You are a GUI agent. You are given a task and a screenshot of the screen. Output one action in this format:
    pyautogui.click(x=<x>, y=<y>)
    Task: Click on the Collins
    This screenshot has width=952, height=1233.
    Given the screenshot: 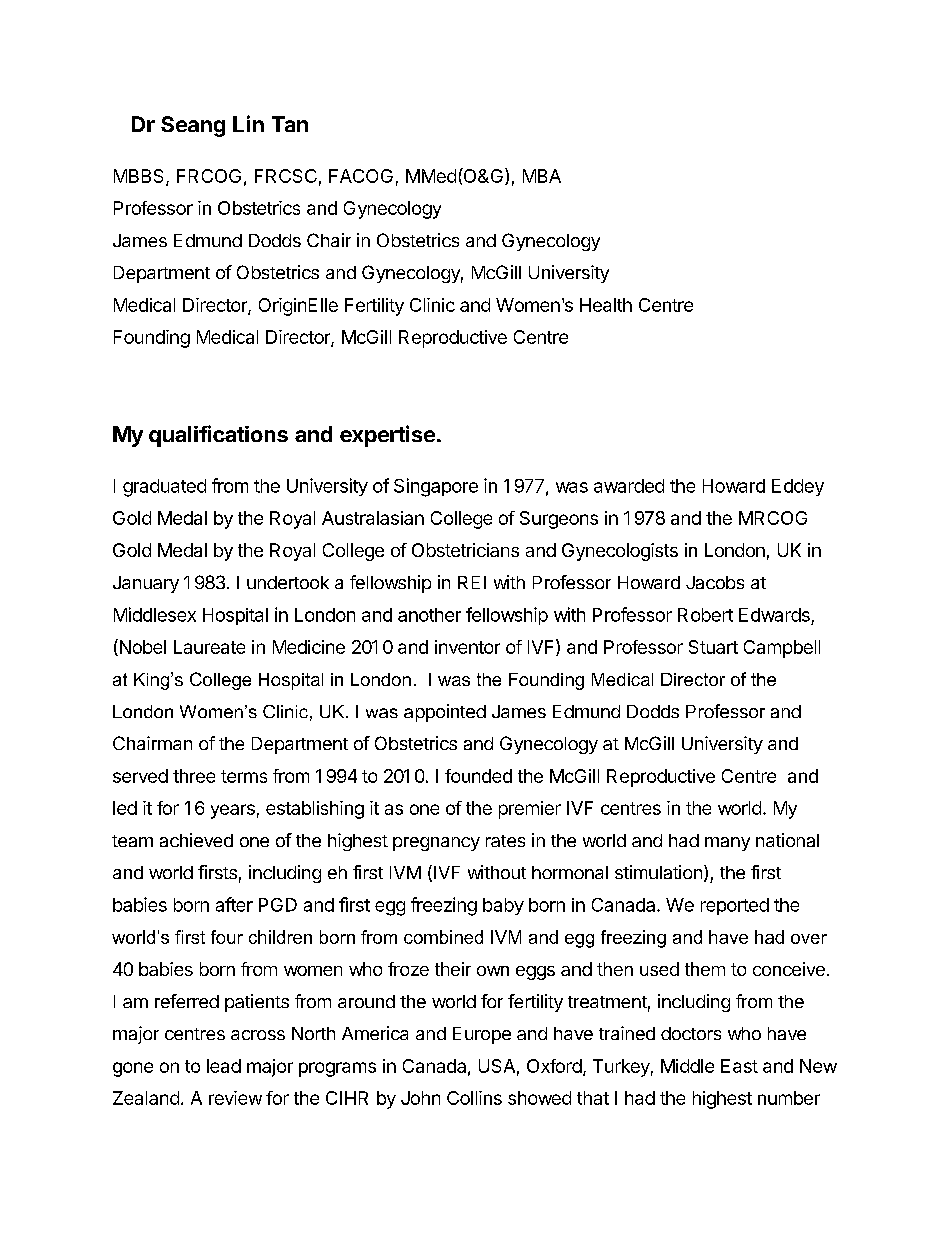 What is the action you would take?
    pyautogui.click(x=474, y=1098)
